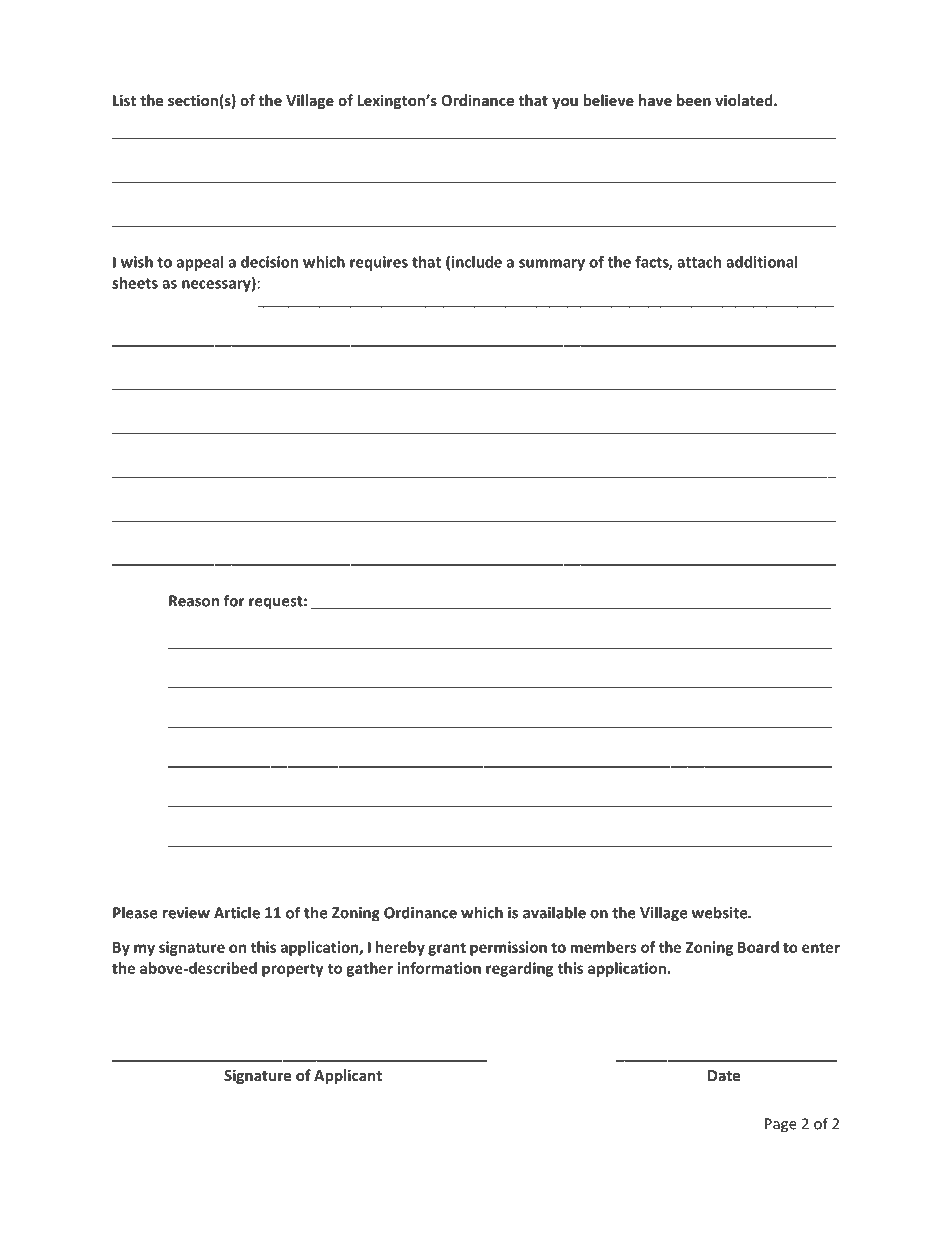 The width and height of the page is (952, 1233). What do you see at coordinates (348, 1076) in the page?
I see `Applicant` at bounding box center [348, 1076].
